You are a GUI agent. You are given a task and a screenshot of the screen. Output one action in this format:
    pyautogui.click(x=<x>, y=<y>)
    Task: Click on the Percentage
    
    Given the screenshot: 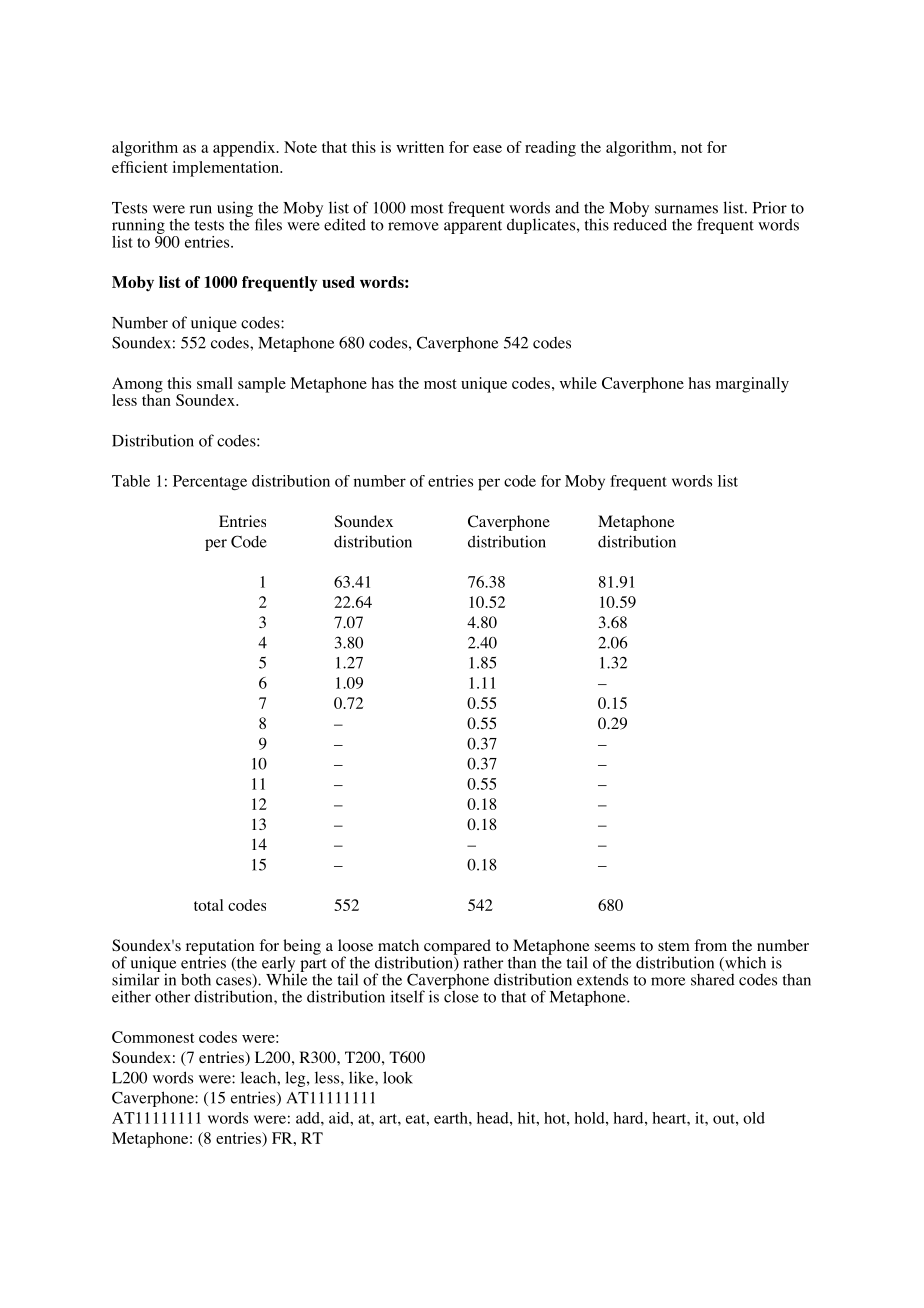 What is the action you would take?
    pyautogui.click(x=210, y=482)
